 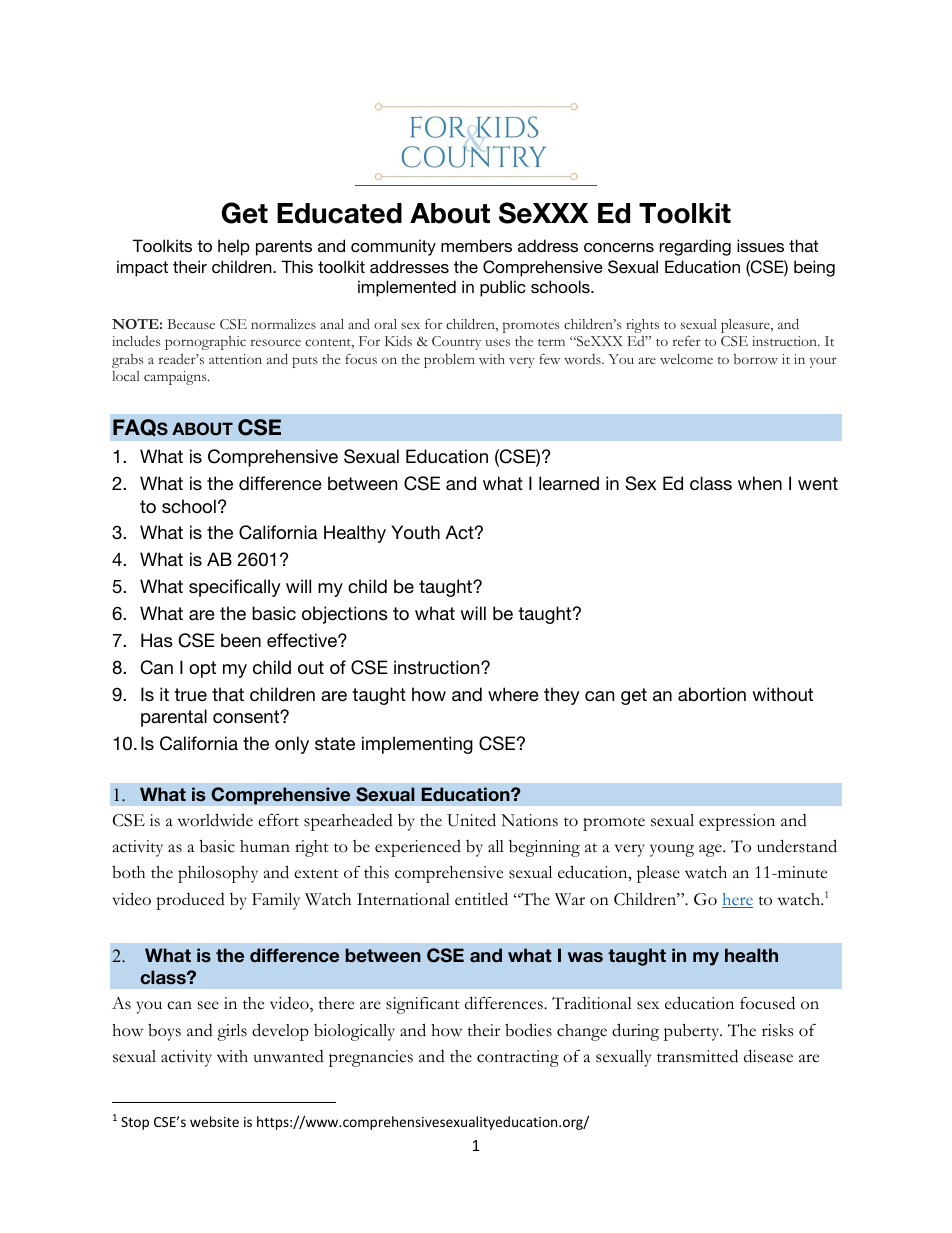 I want to click on members, so click(x=476, y=245).
